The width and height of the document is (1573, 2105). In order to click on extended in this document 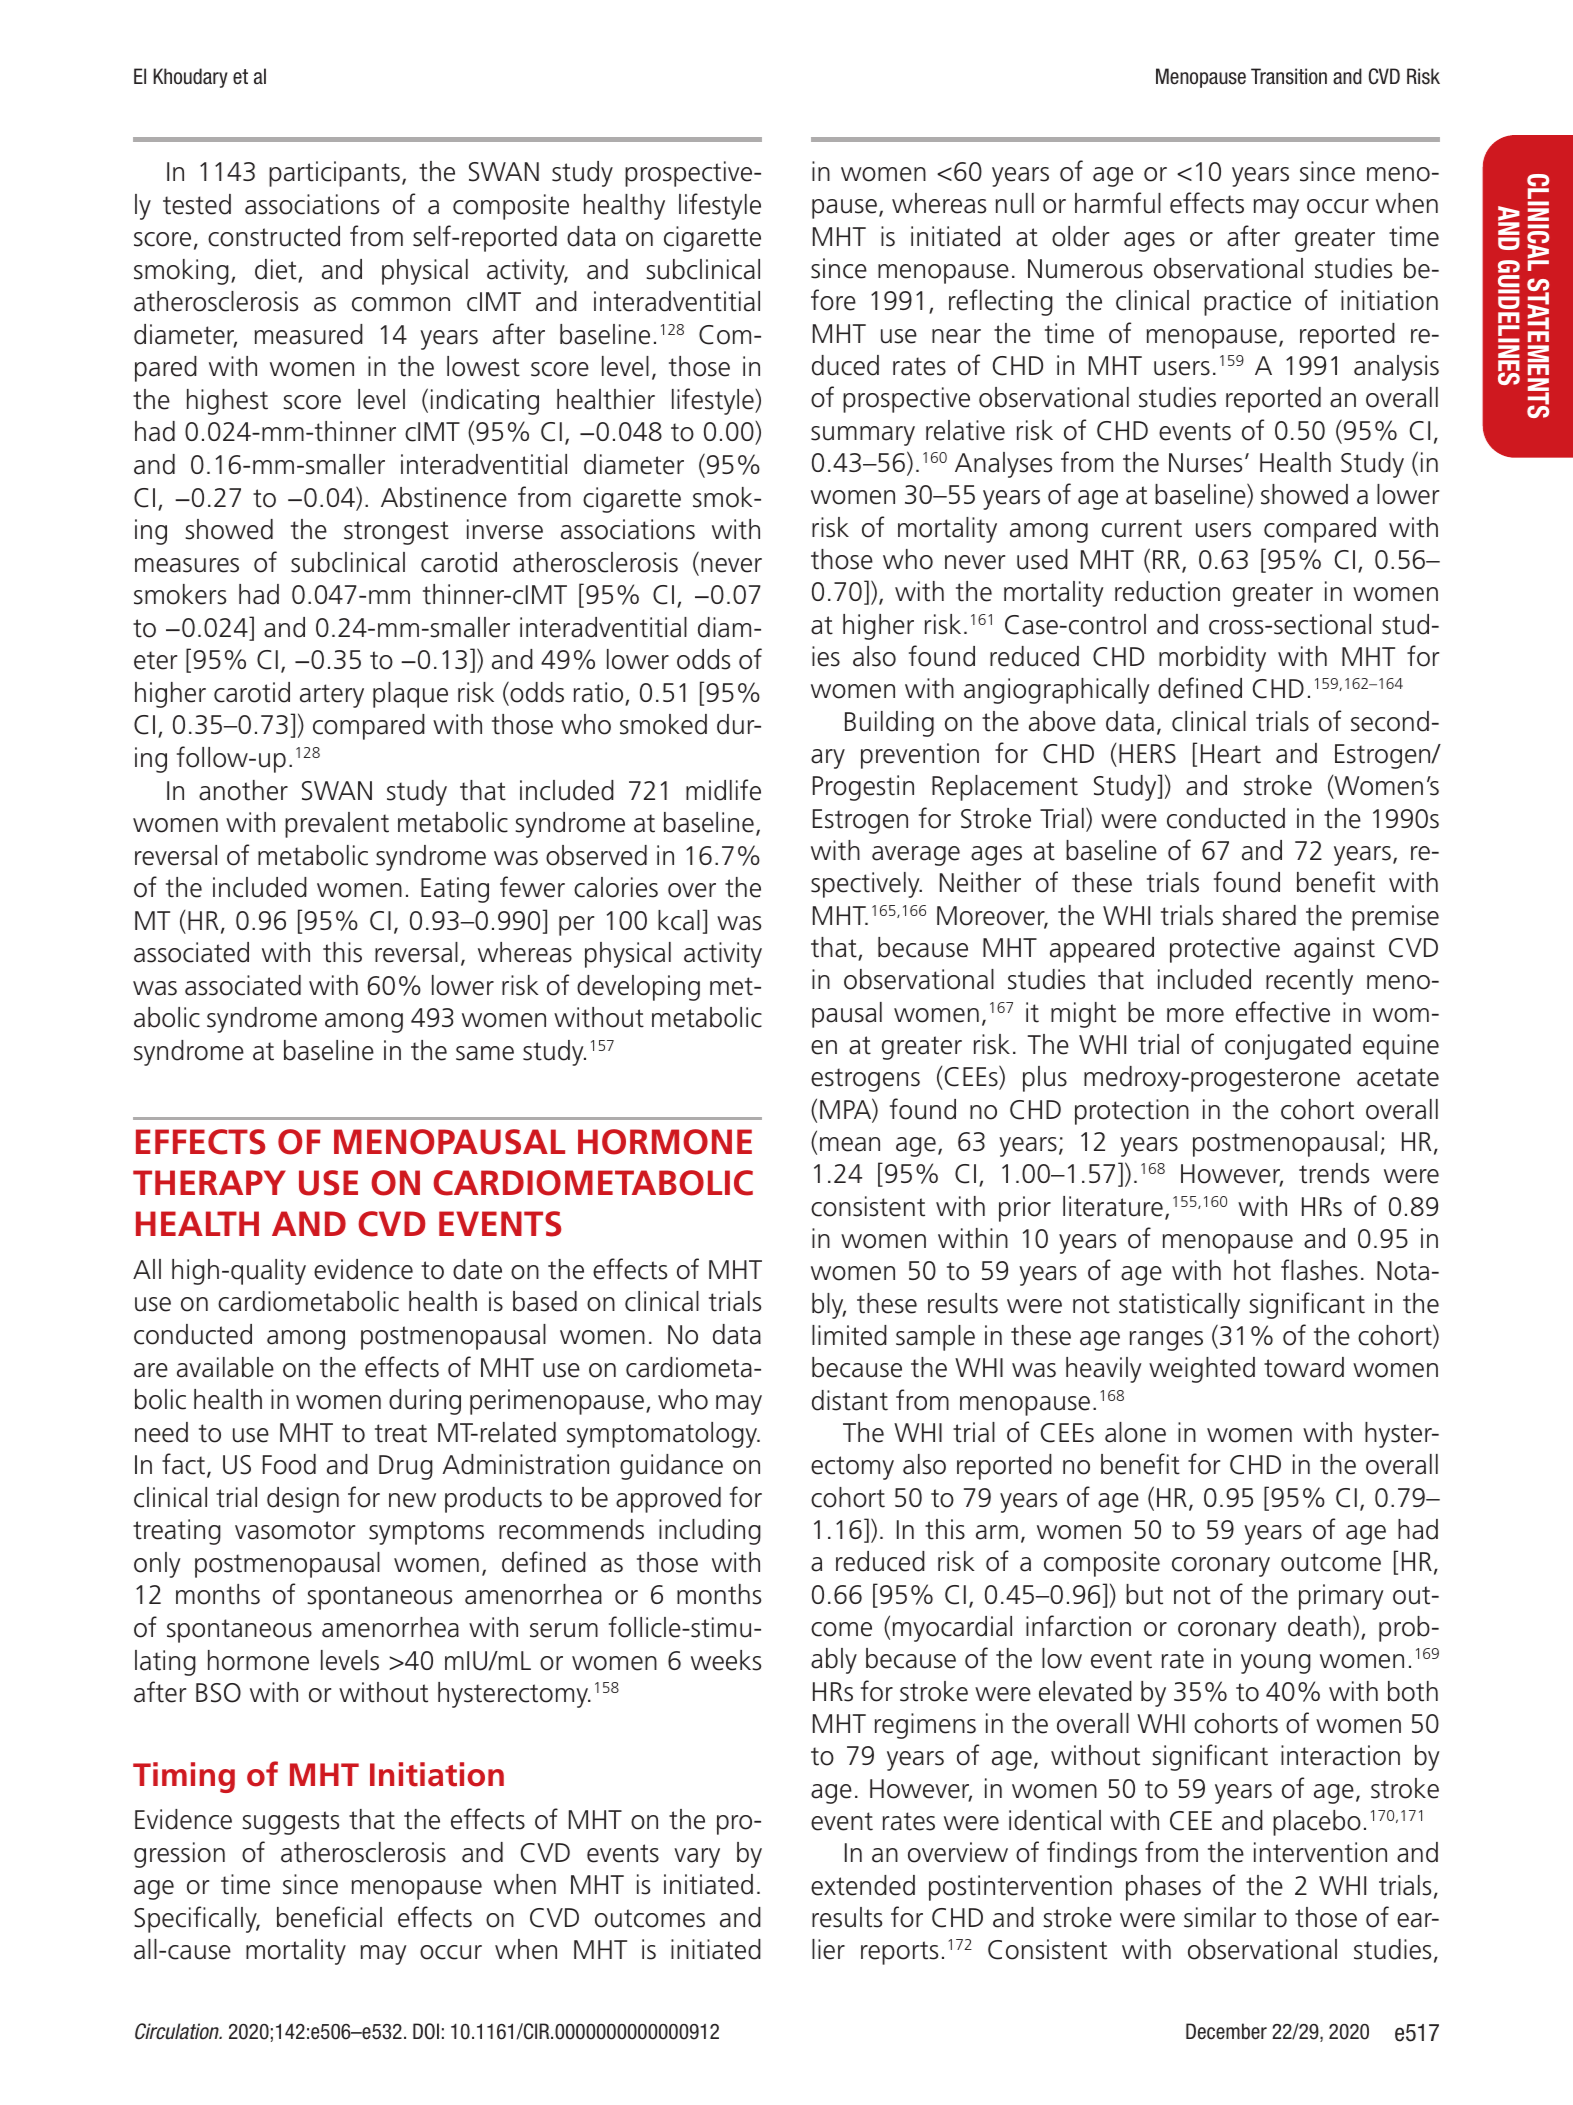, I will do `click(863, 1885)`.
